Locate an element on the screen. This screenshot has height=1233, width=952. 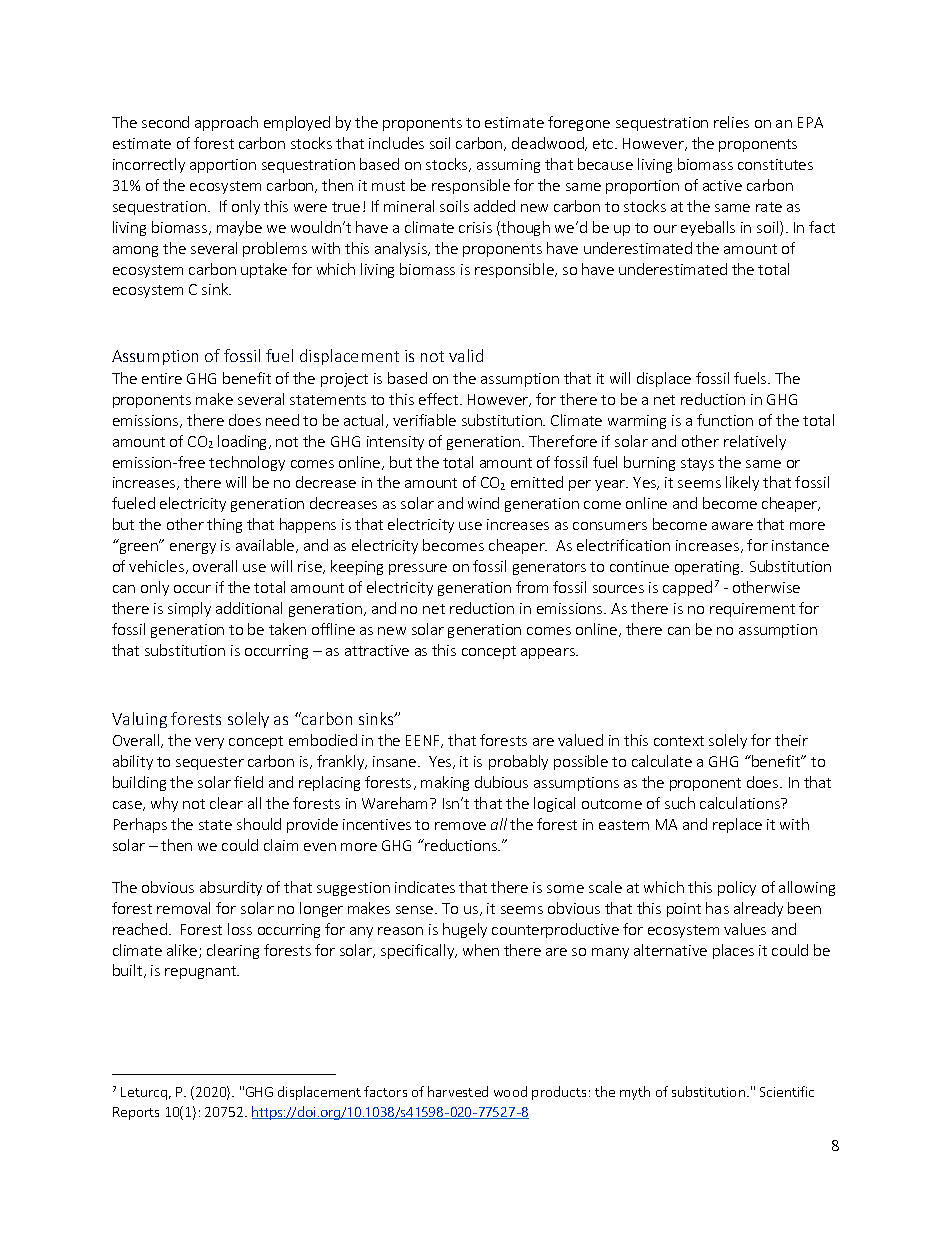
Reports is located at coordinates (136, 1113).
